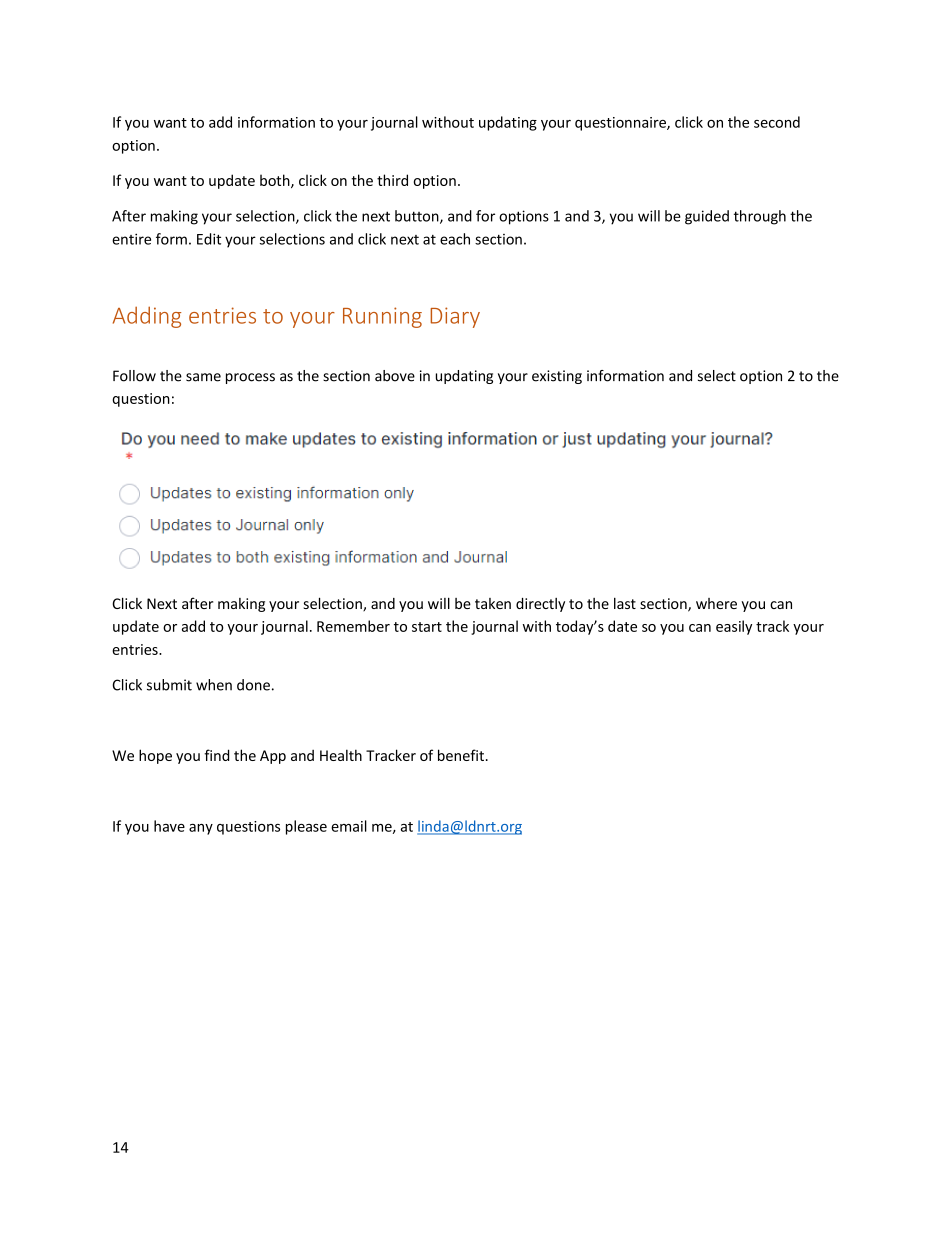 This image has width=952, height=1233. Describe the element at coordinates (147, 317) in the image. I see `Adding` at that location.
